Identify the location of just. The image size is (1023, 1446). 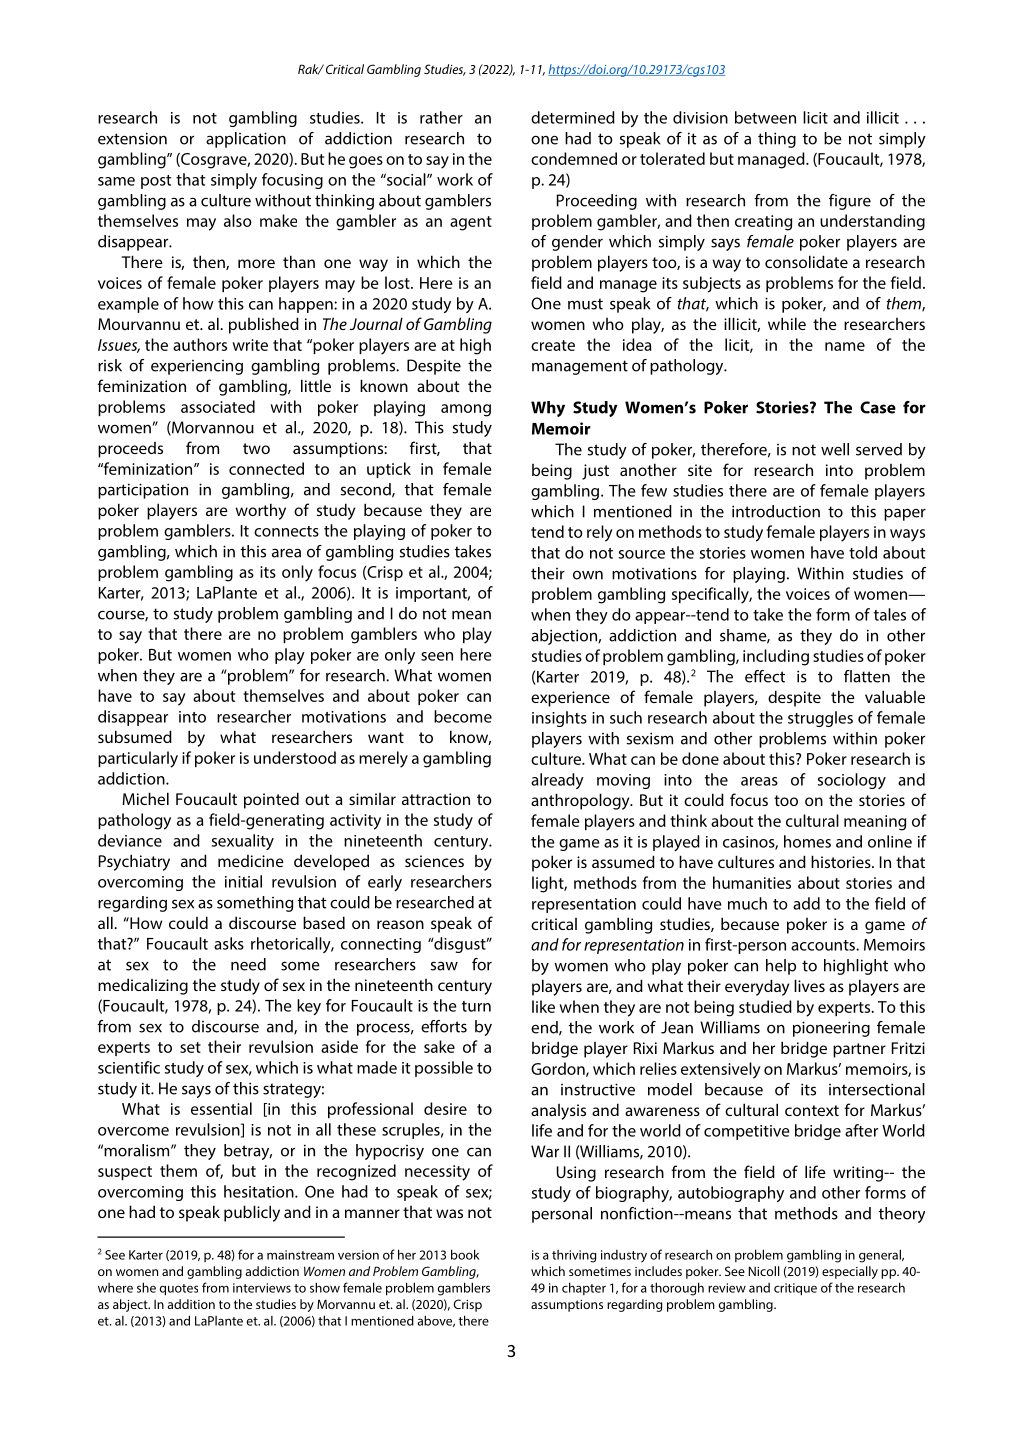
(595, 472).
